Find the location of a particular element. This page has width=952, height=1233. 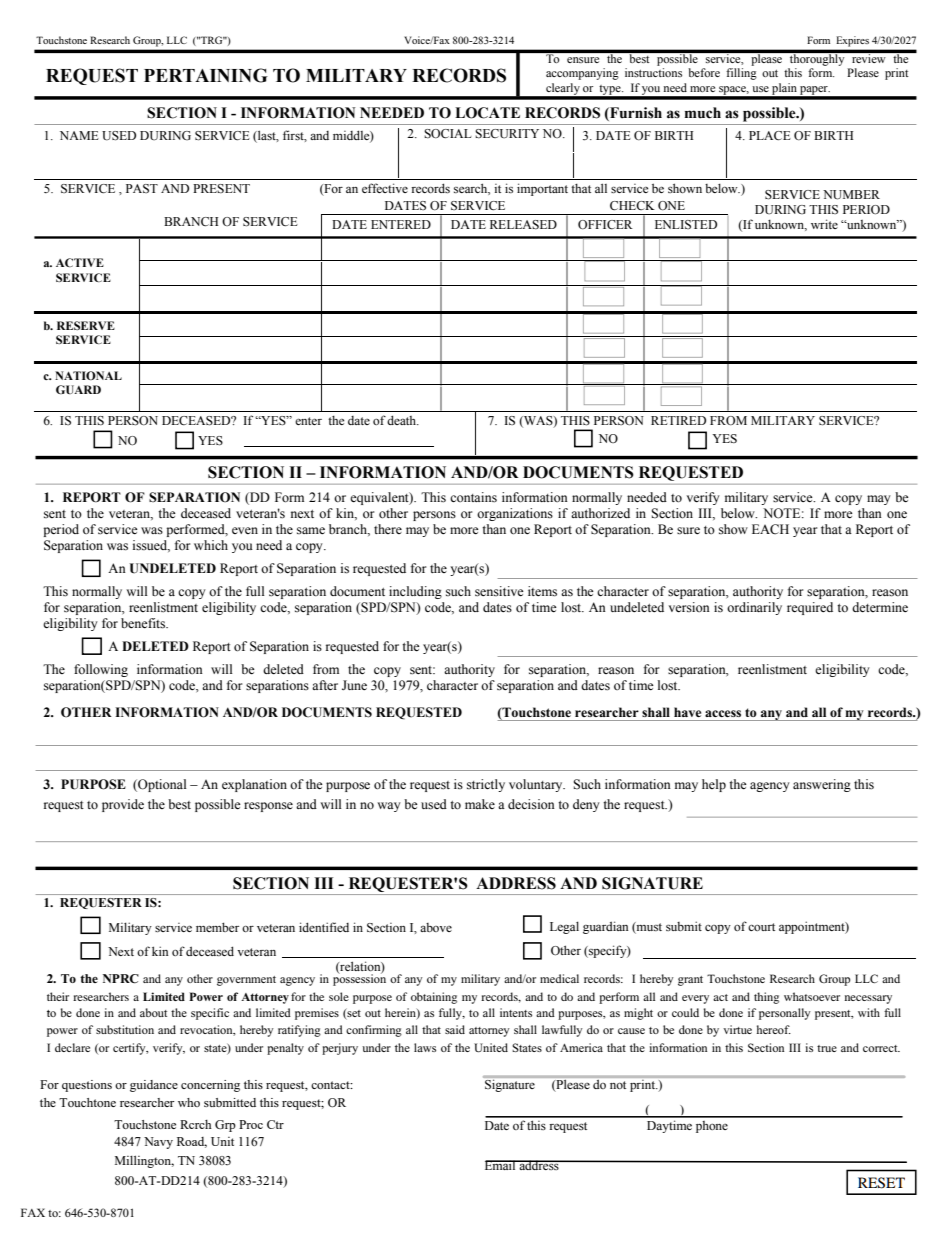

NATIONAL is located at coordinates (88, 375).
